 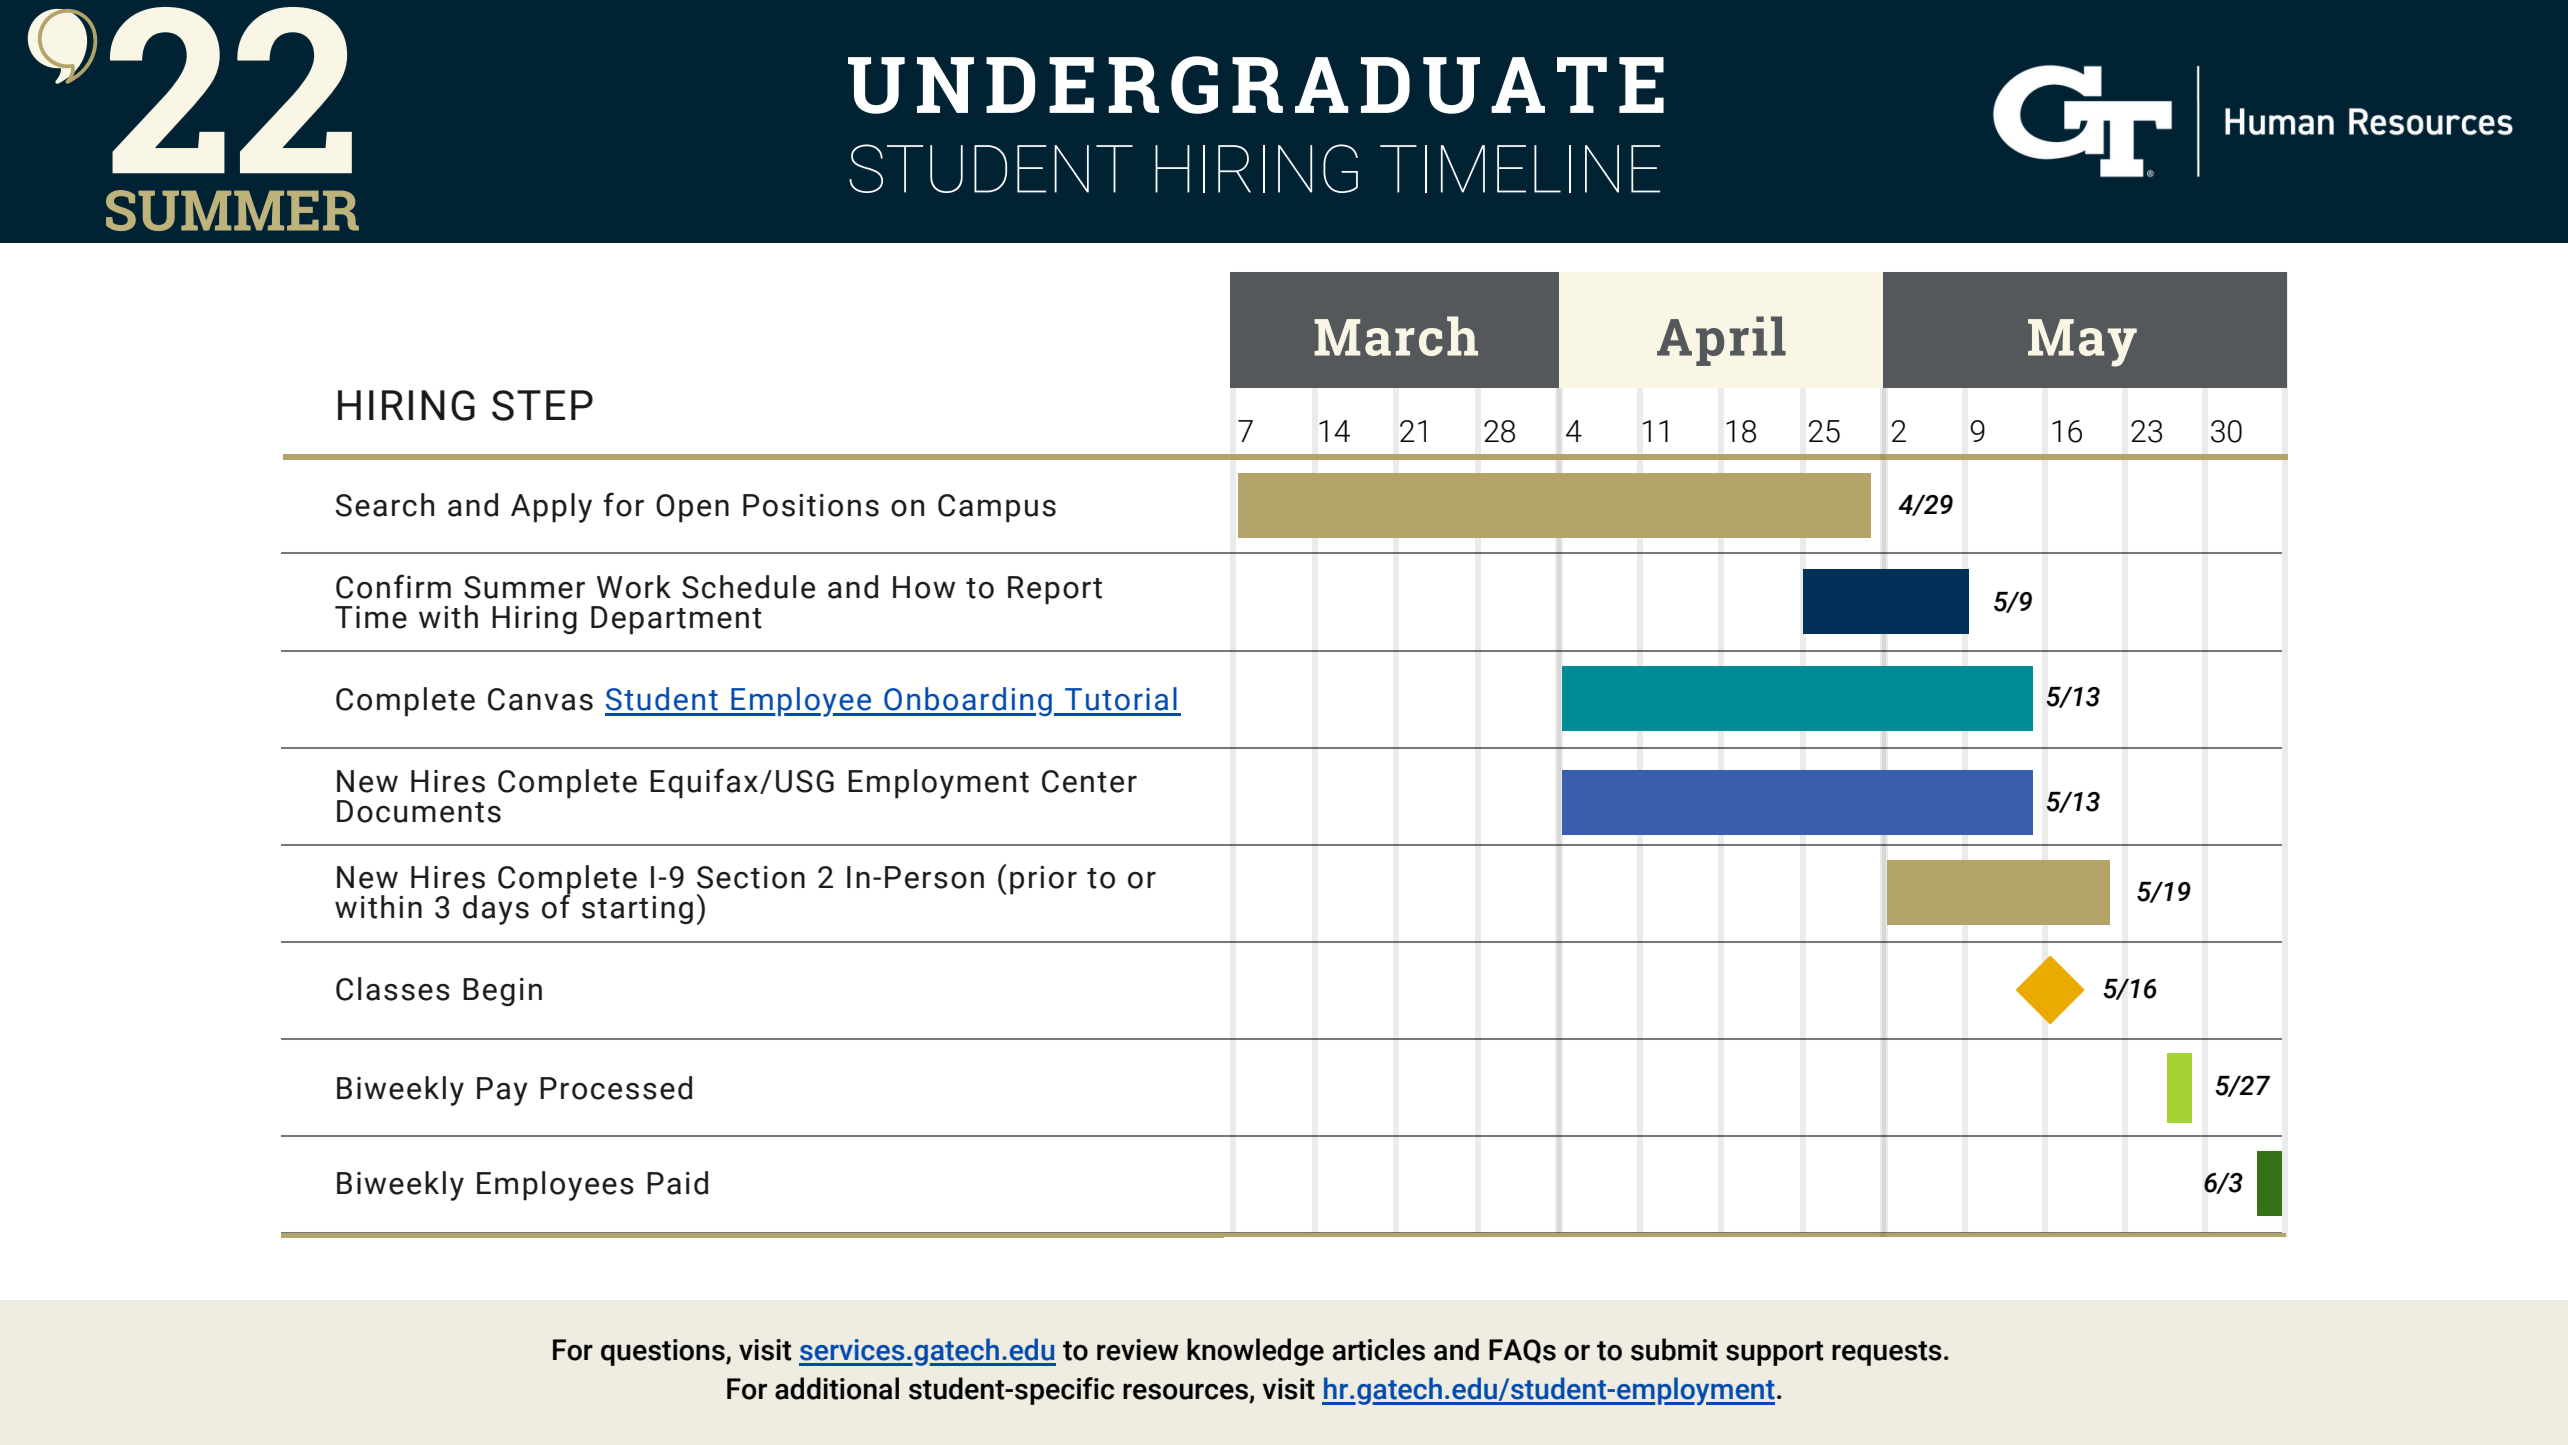 I want to click on support, so click(x=1774, y=1353).
